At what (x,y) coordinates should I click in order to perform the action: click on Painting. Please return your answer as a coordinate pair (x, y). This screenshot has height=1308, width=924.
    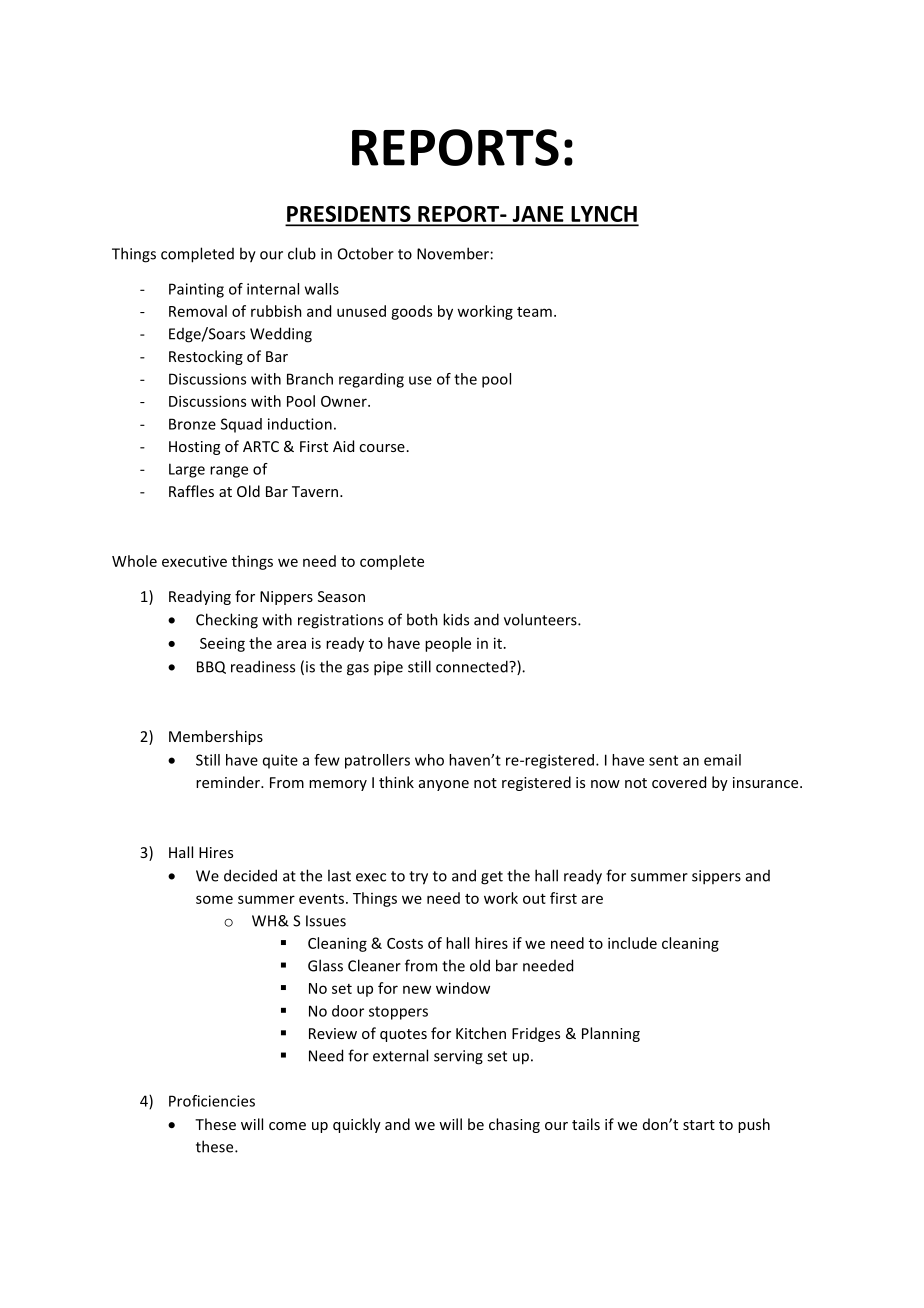
    Looking at the image, I should click on (196, 290).
